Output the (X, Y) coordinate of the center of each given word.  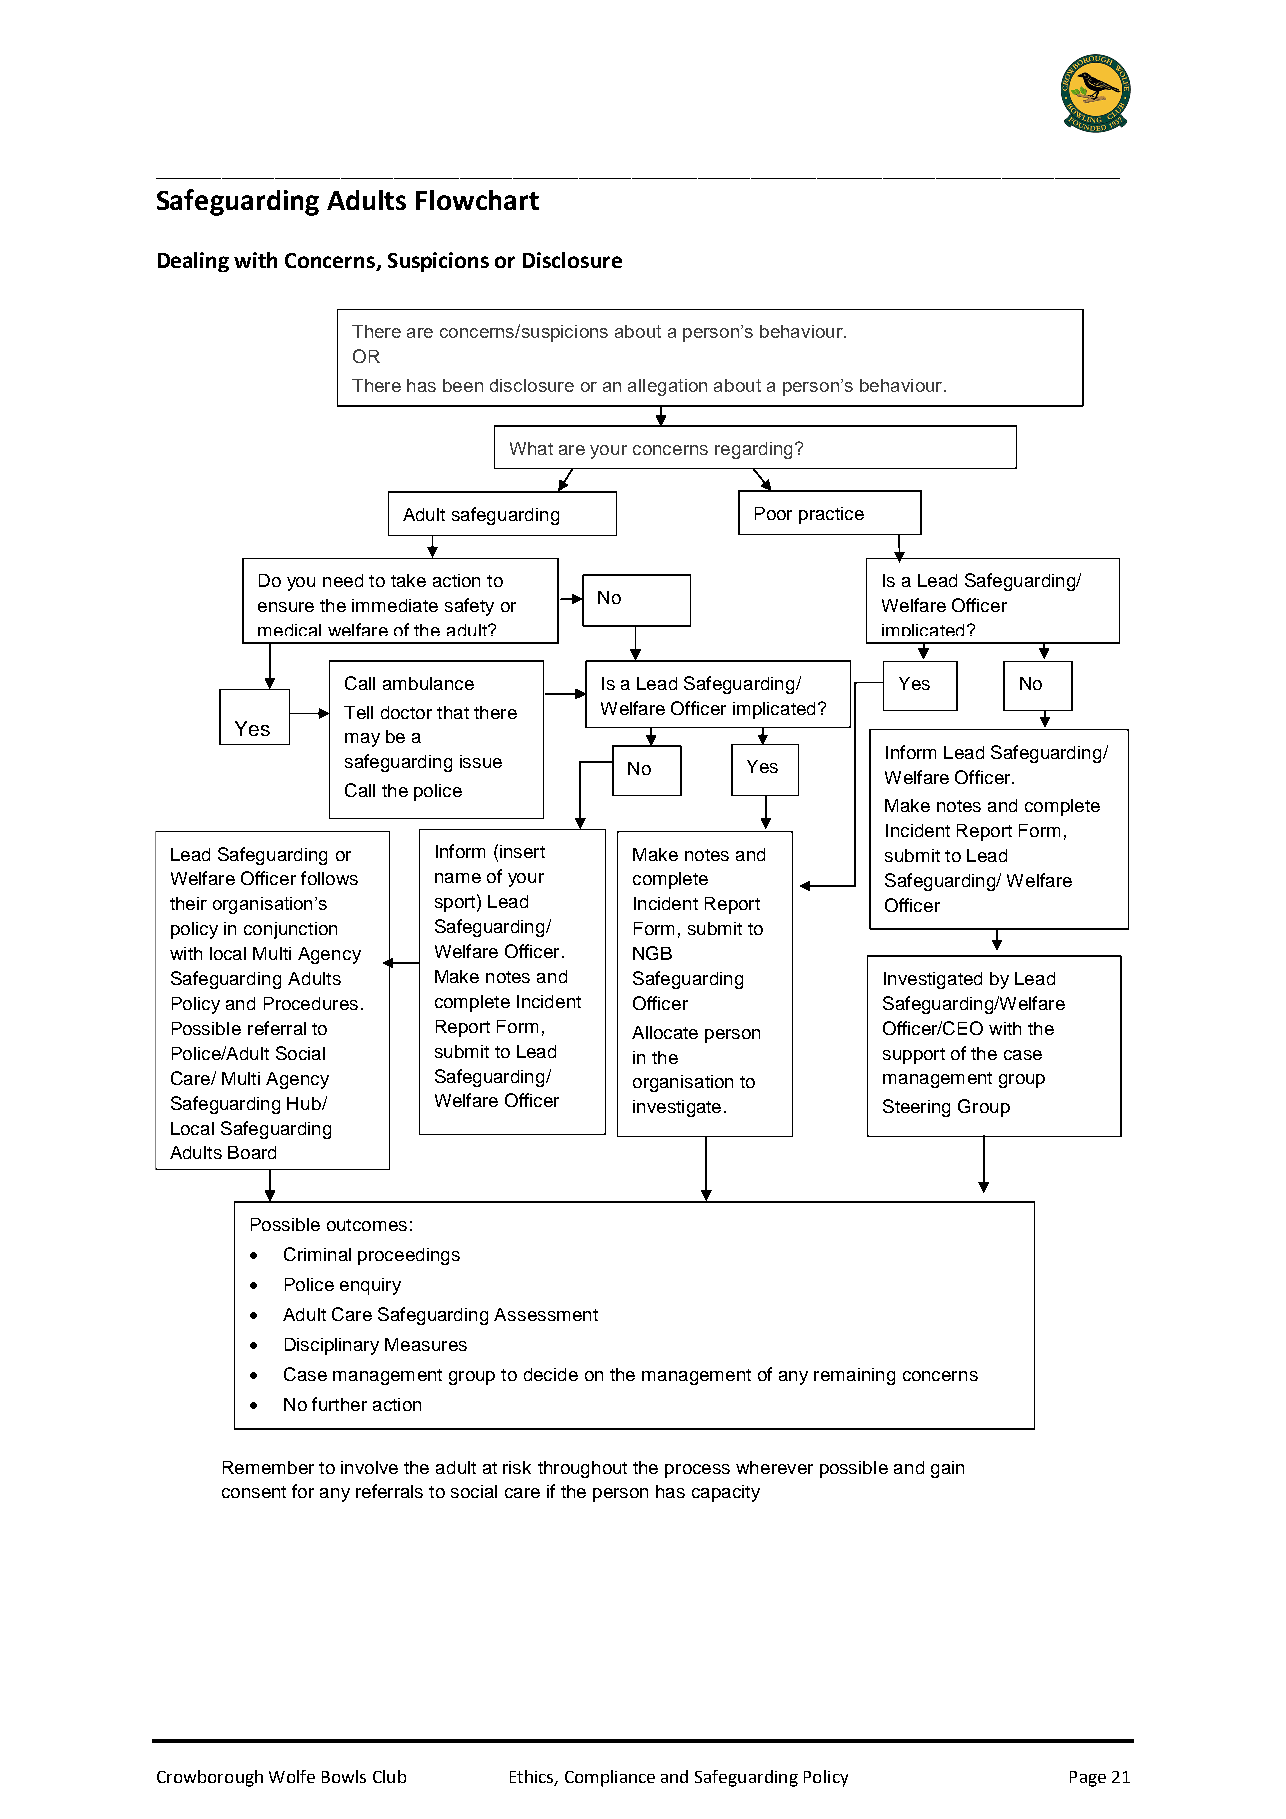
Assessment (546, 1314)
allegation (667, 387)
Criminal (317, 1254)
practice (831, 515)
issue (481, 761)
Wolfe (292, 1776)
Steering (916, 1108)
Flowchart (477, 200)
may (362, 740)
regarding (753, 450)
